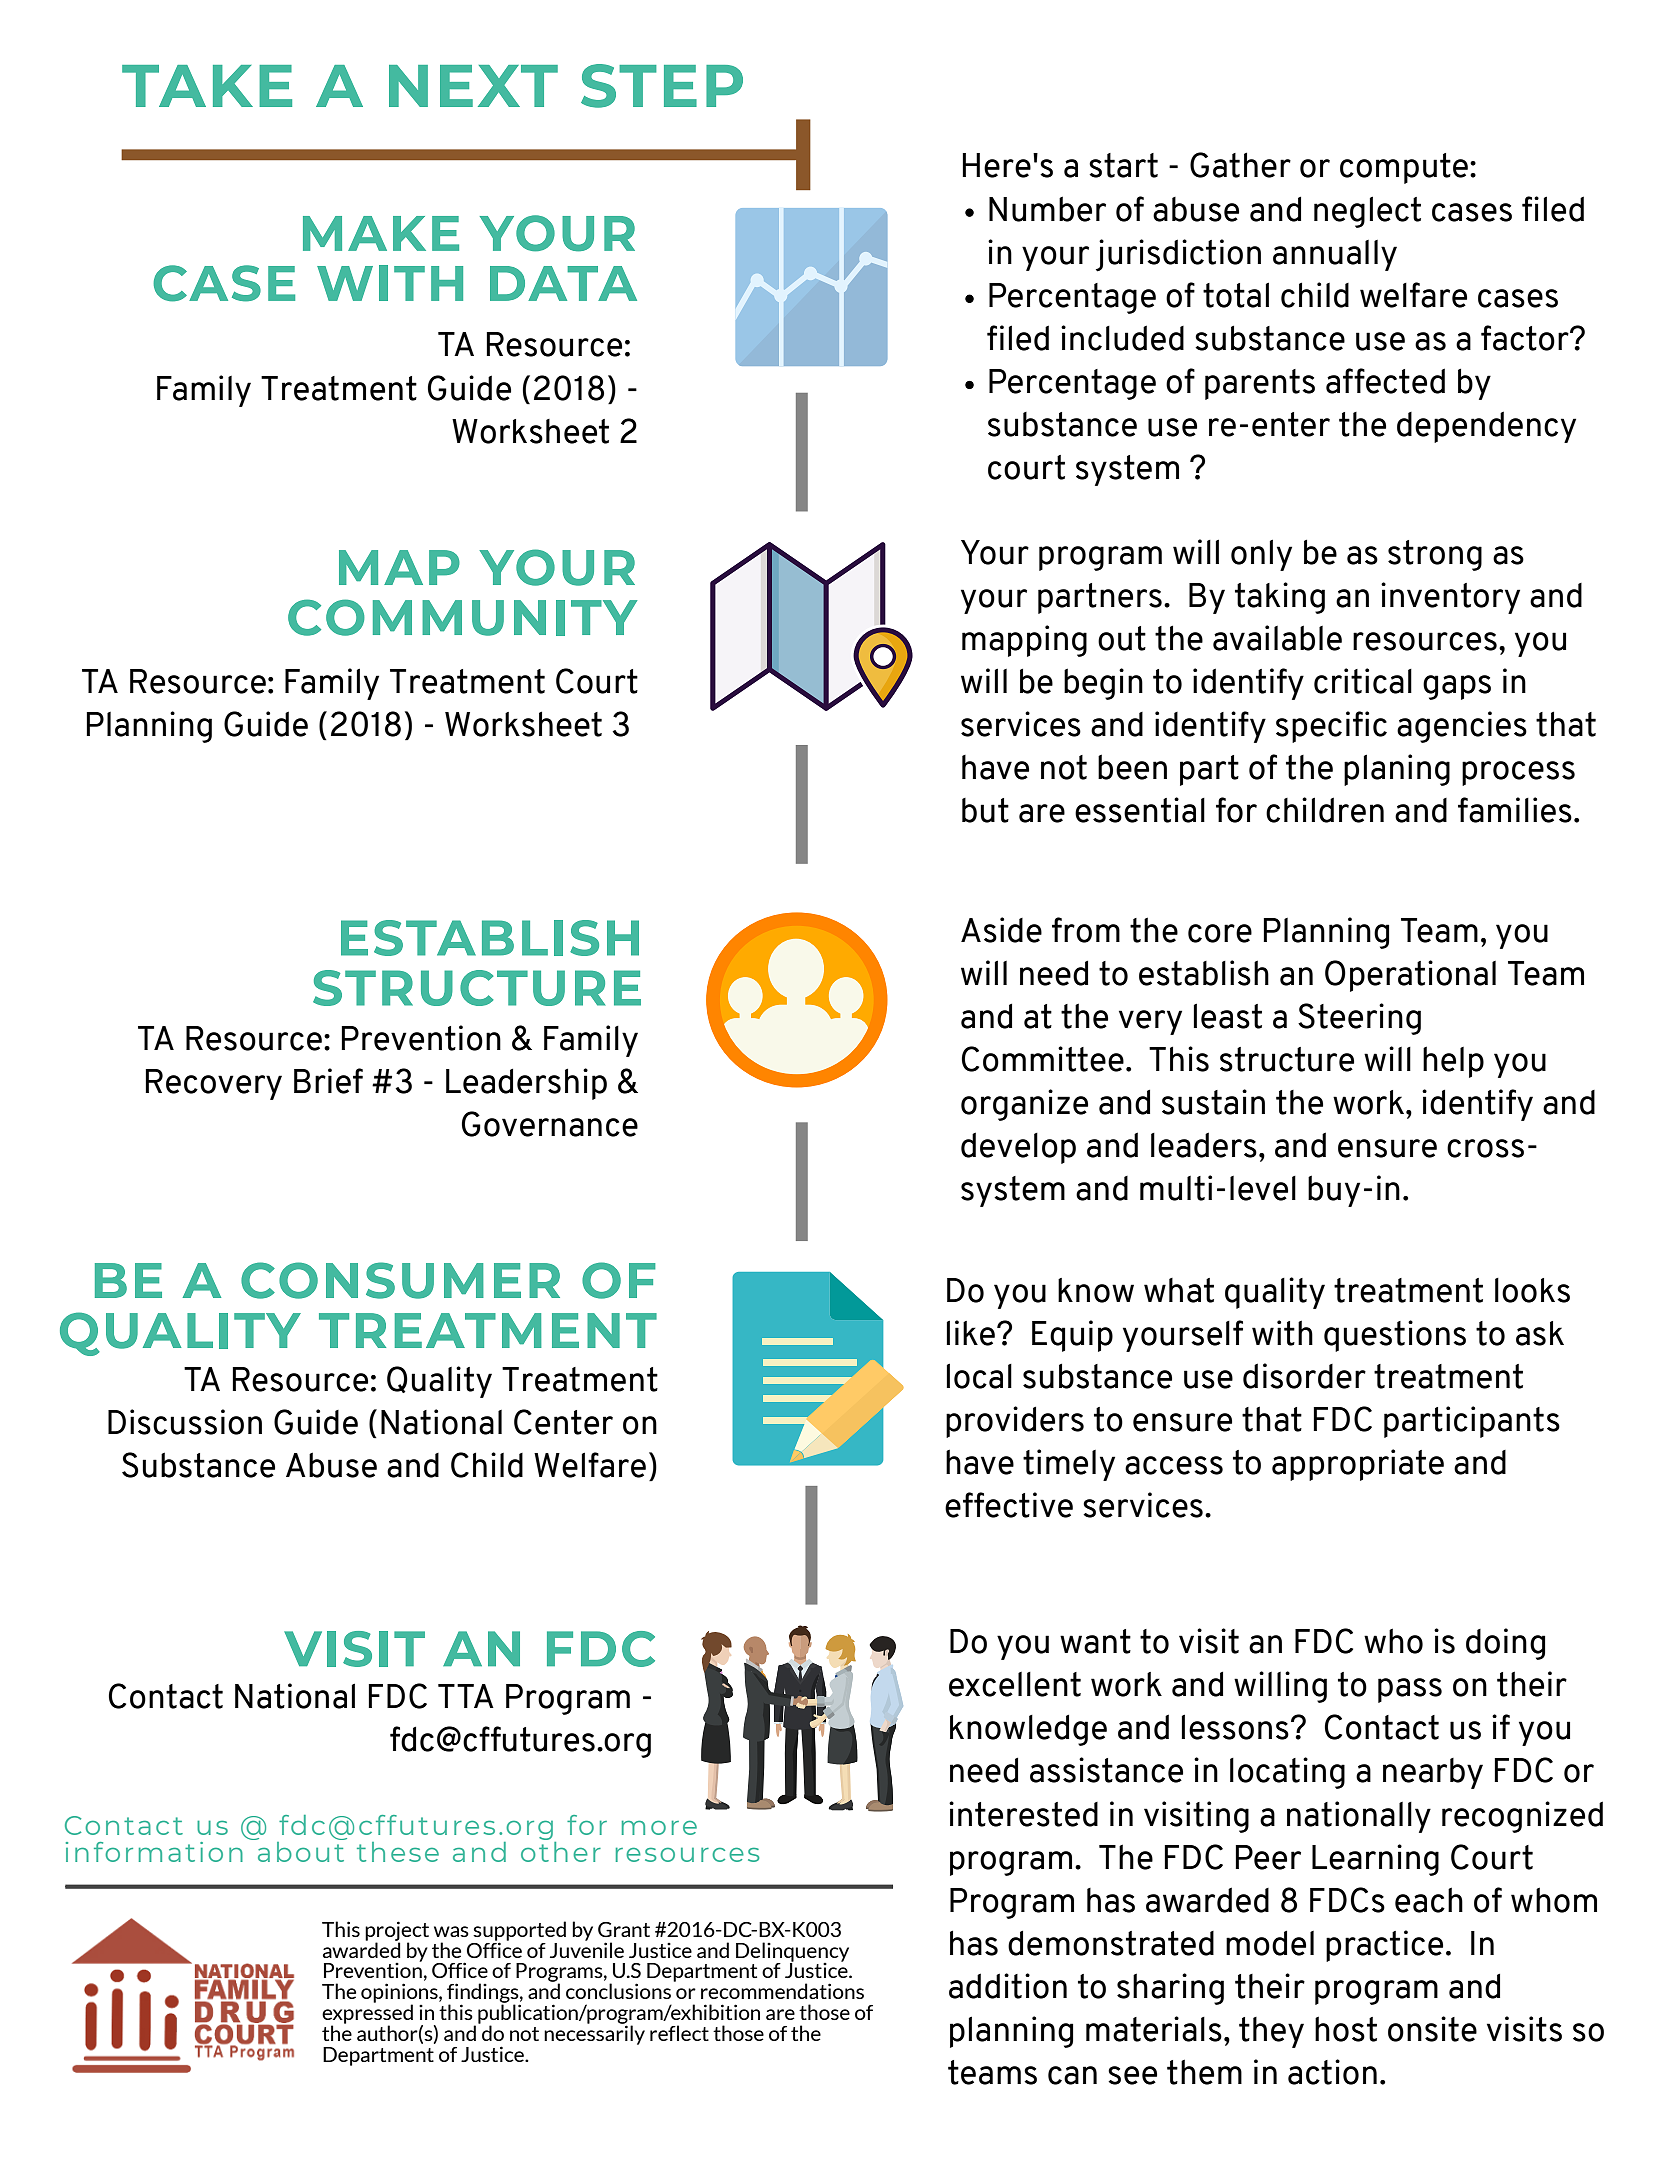  What do you see at coordinates (1404, 168) in the page?
I see `compute` at bounding box center [1404, 168].
